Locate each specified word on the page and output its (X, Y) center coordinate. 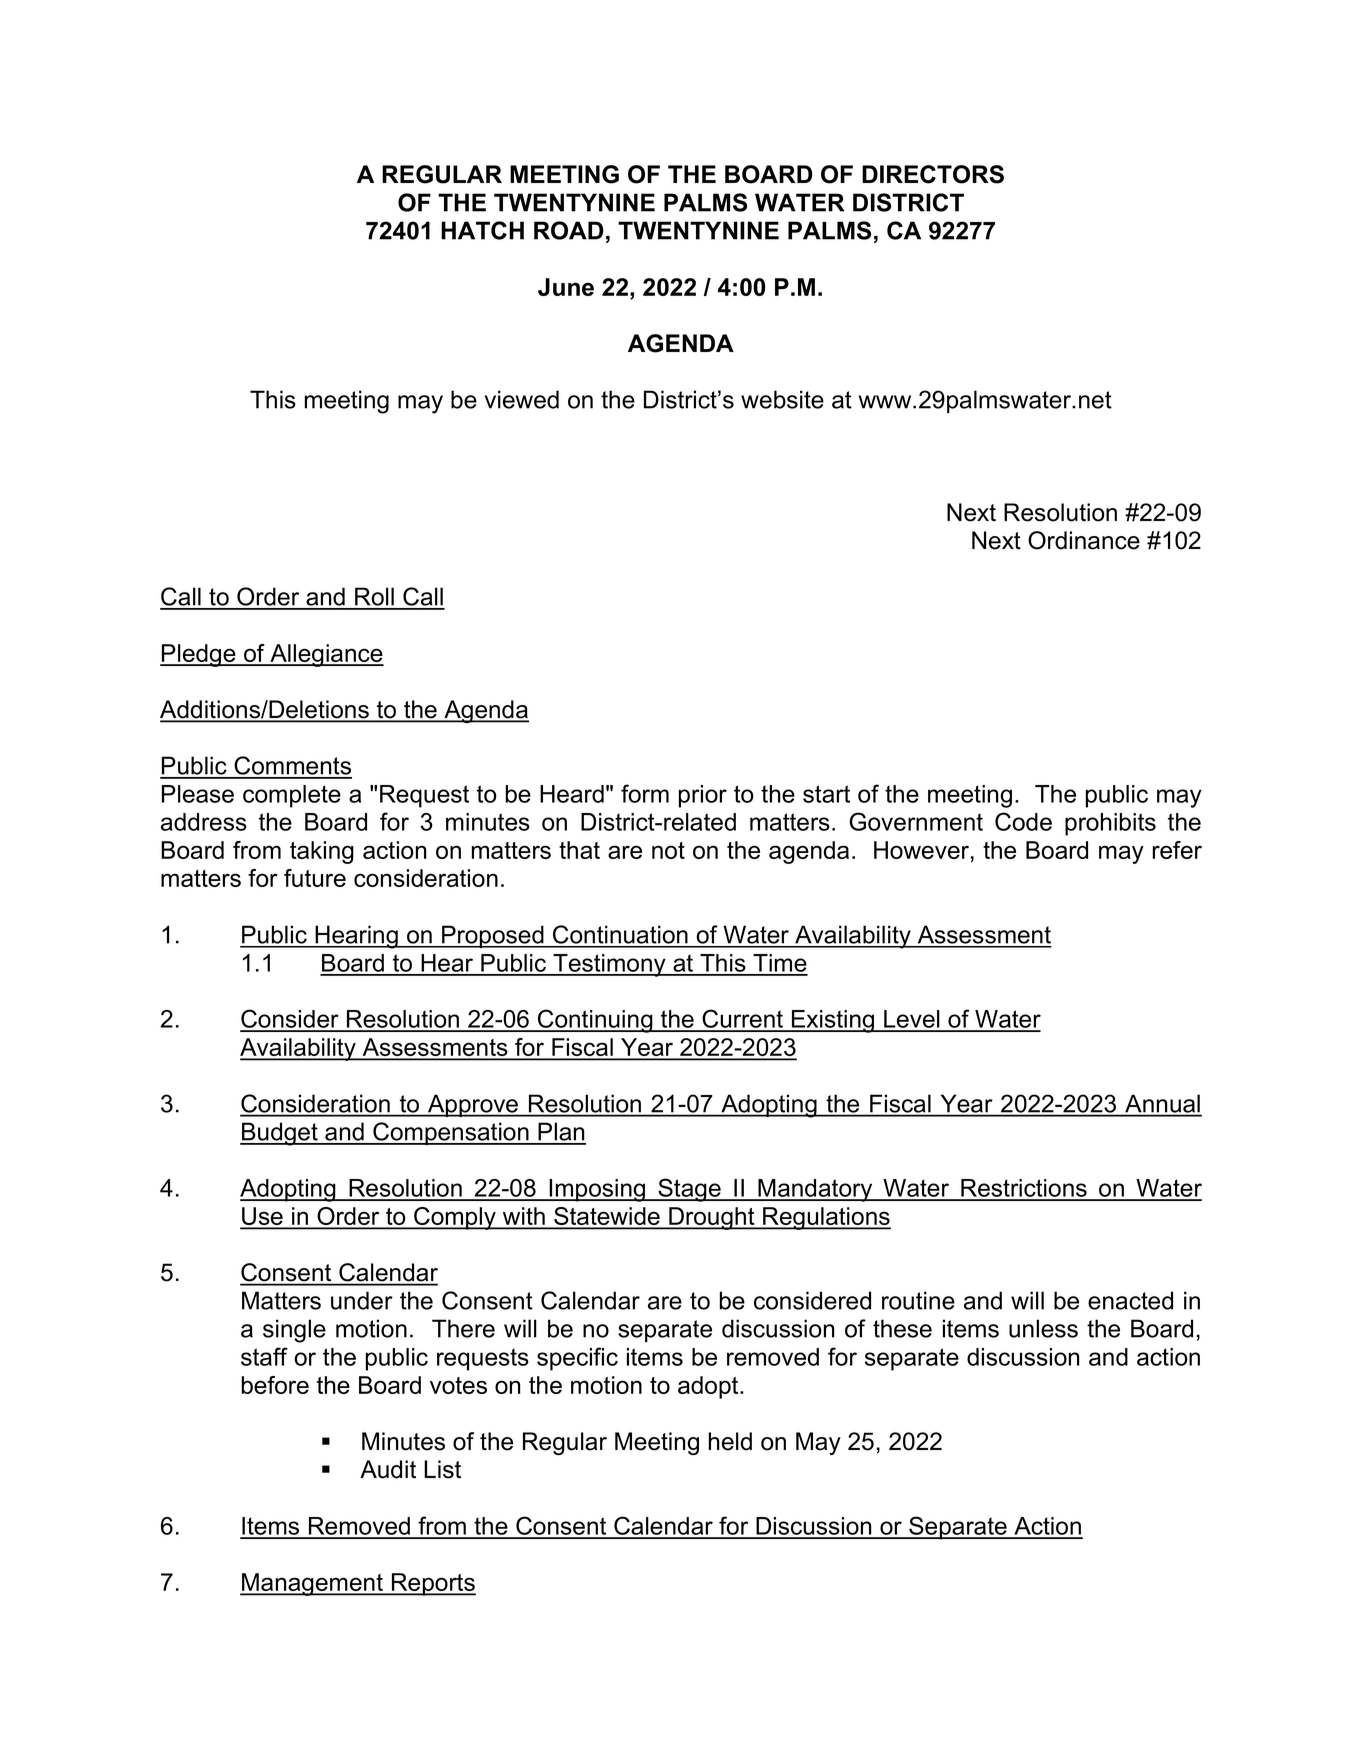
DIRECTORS (933, 174)
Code (1023, 821)
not (668, 850)
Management (313, 1584)
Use (262, 1217)
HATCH (482, 230)
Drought (712, 1218)
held (730, 1441)
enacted (1130, 1300)
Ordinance (1084, 540)
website (782, 399)
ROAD (569, 230)
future (315, 878)
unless (1043, 1328)
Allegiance (326, 655)
